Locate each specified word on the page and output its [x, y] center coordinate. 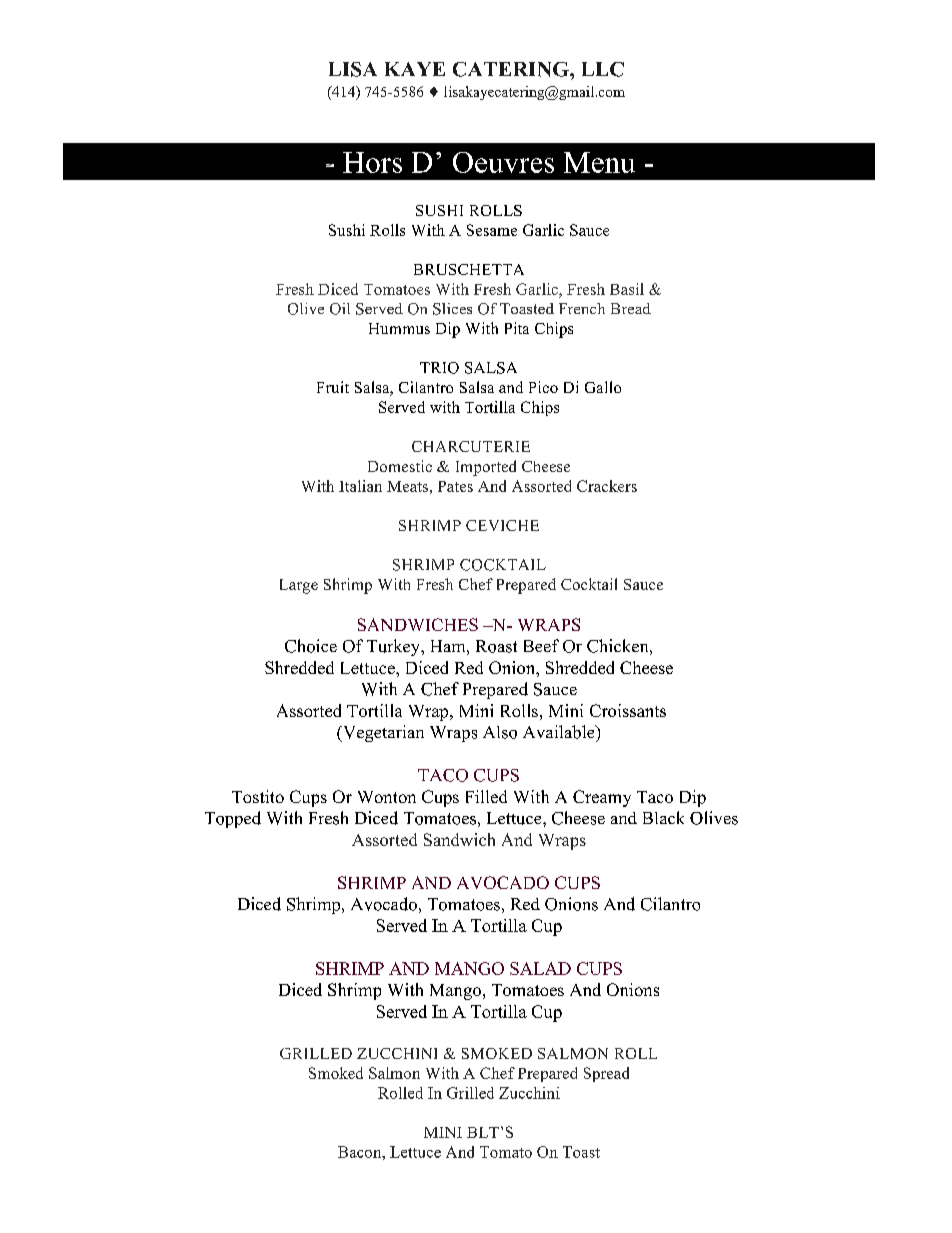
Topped [233, 819]
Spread [606, 1074]
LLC [603, 69]
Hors [372, 162]
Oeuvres [503, 162]
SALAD [540, 968]
